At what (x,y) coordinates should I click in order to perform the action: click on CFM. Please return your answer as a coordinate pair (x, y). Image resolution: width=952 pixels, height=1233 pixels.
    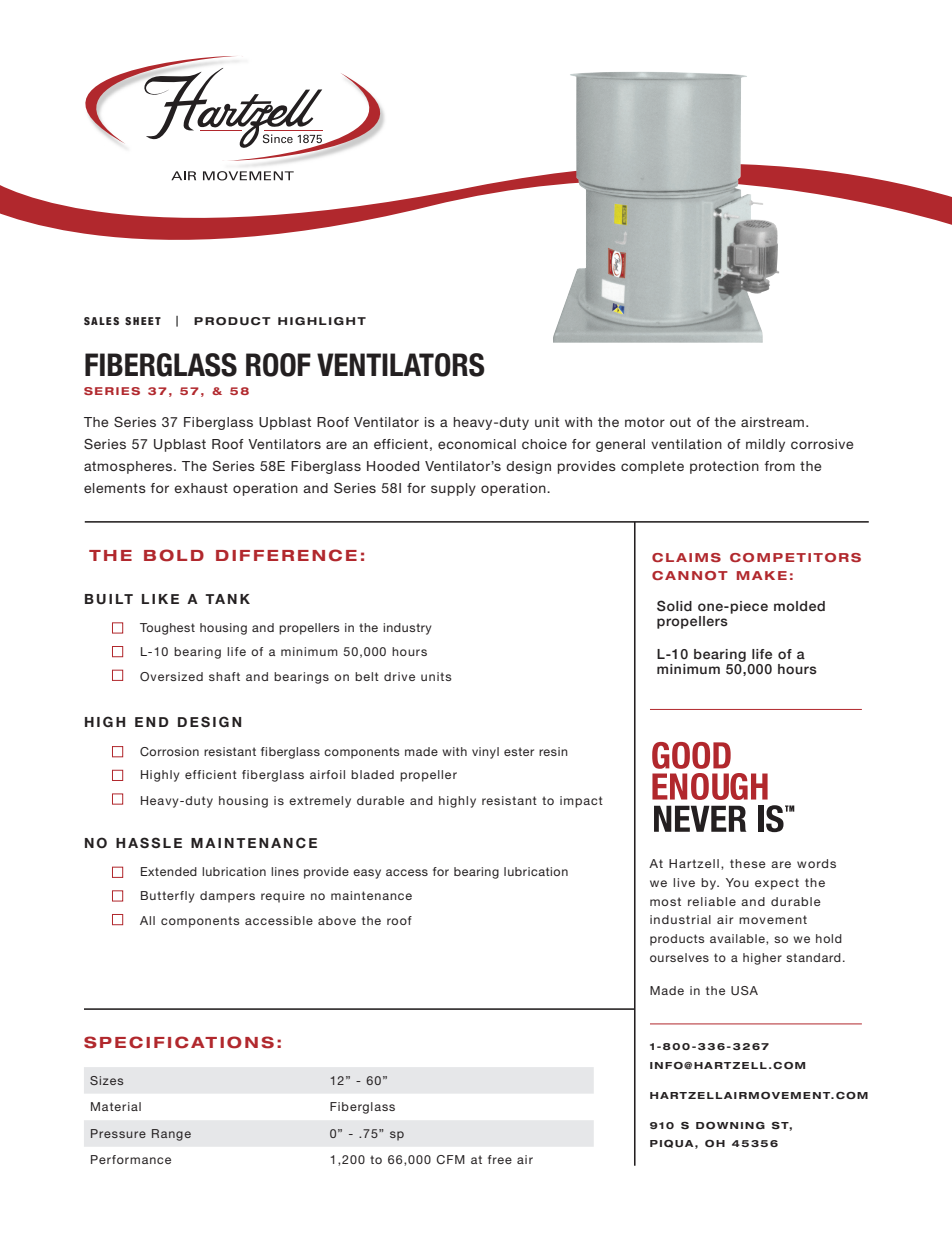
    Looking at the image, I should click on (450, 1159).
